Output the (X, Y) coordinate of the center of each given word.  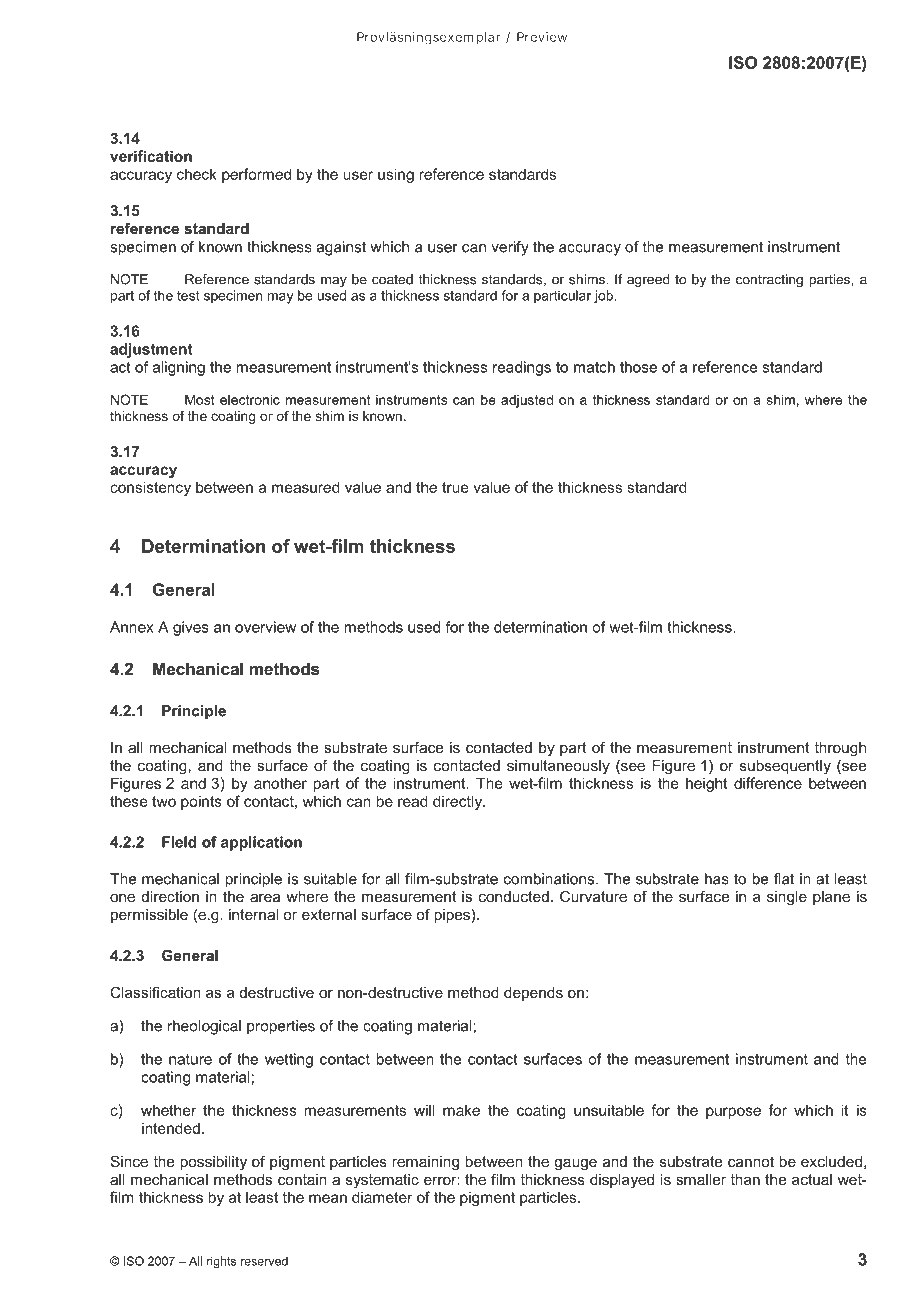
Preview (542, 37)
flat (784, 879)
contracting (769, 280)
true (455, 487)
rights (221, 1262)
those (638, 367)
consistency (150, 488)
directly (459, 802)
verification (151, 156)
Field (179, 842)
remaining (425, 1163)
